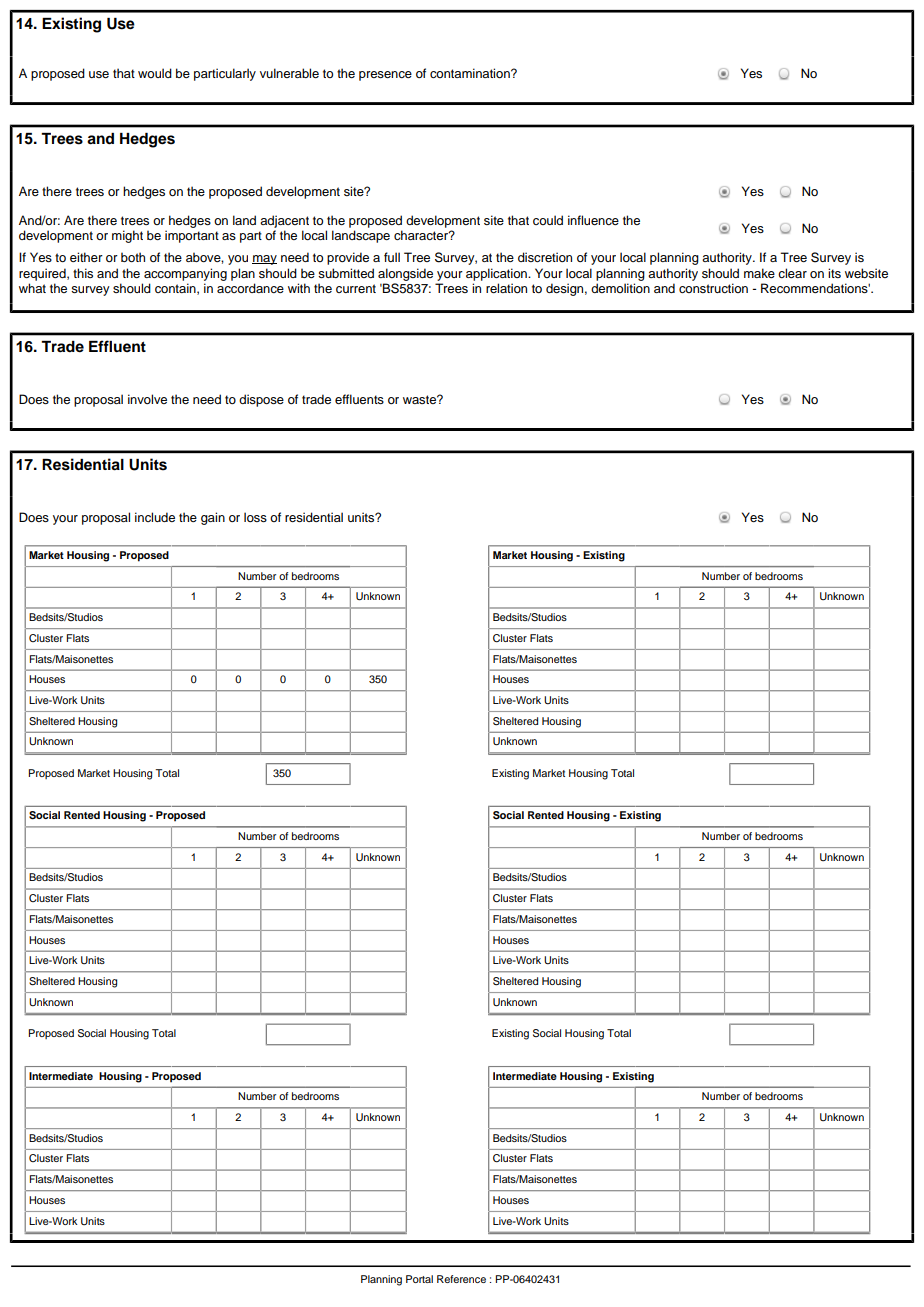 The width and height of the screenshot is (924, 1307). What do you see at coordinates (155, 73) in the screenshot?
I see `would` at bounding box center [155, 73].
